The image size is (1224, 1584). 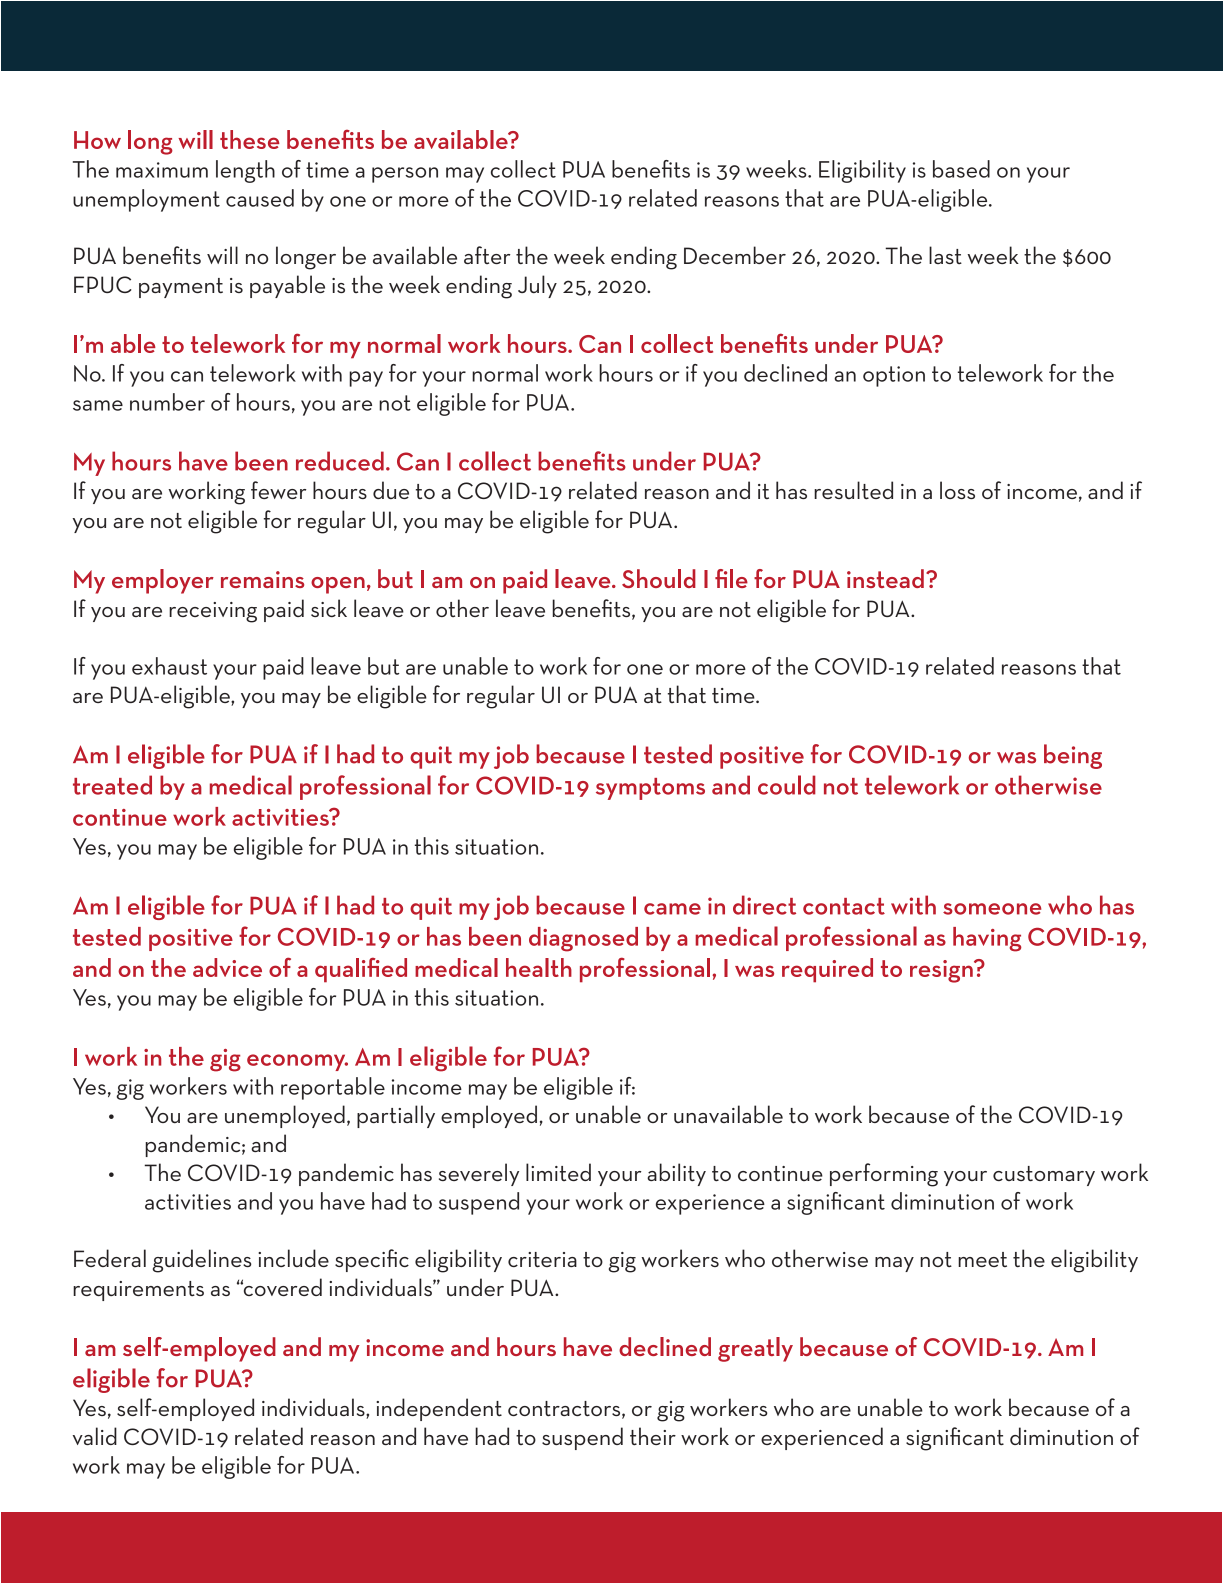 I want to click on economy, so click(x=297, y=1062).
